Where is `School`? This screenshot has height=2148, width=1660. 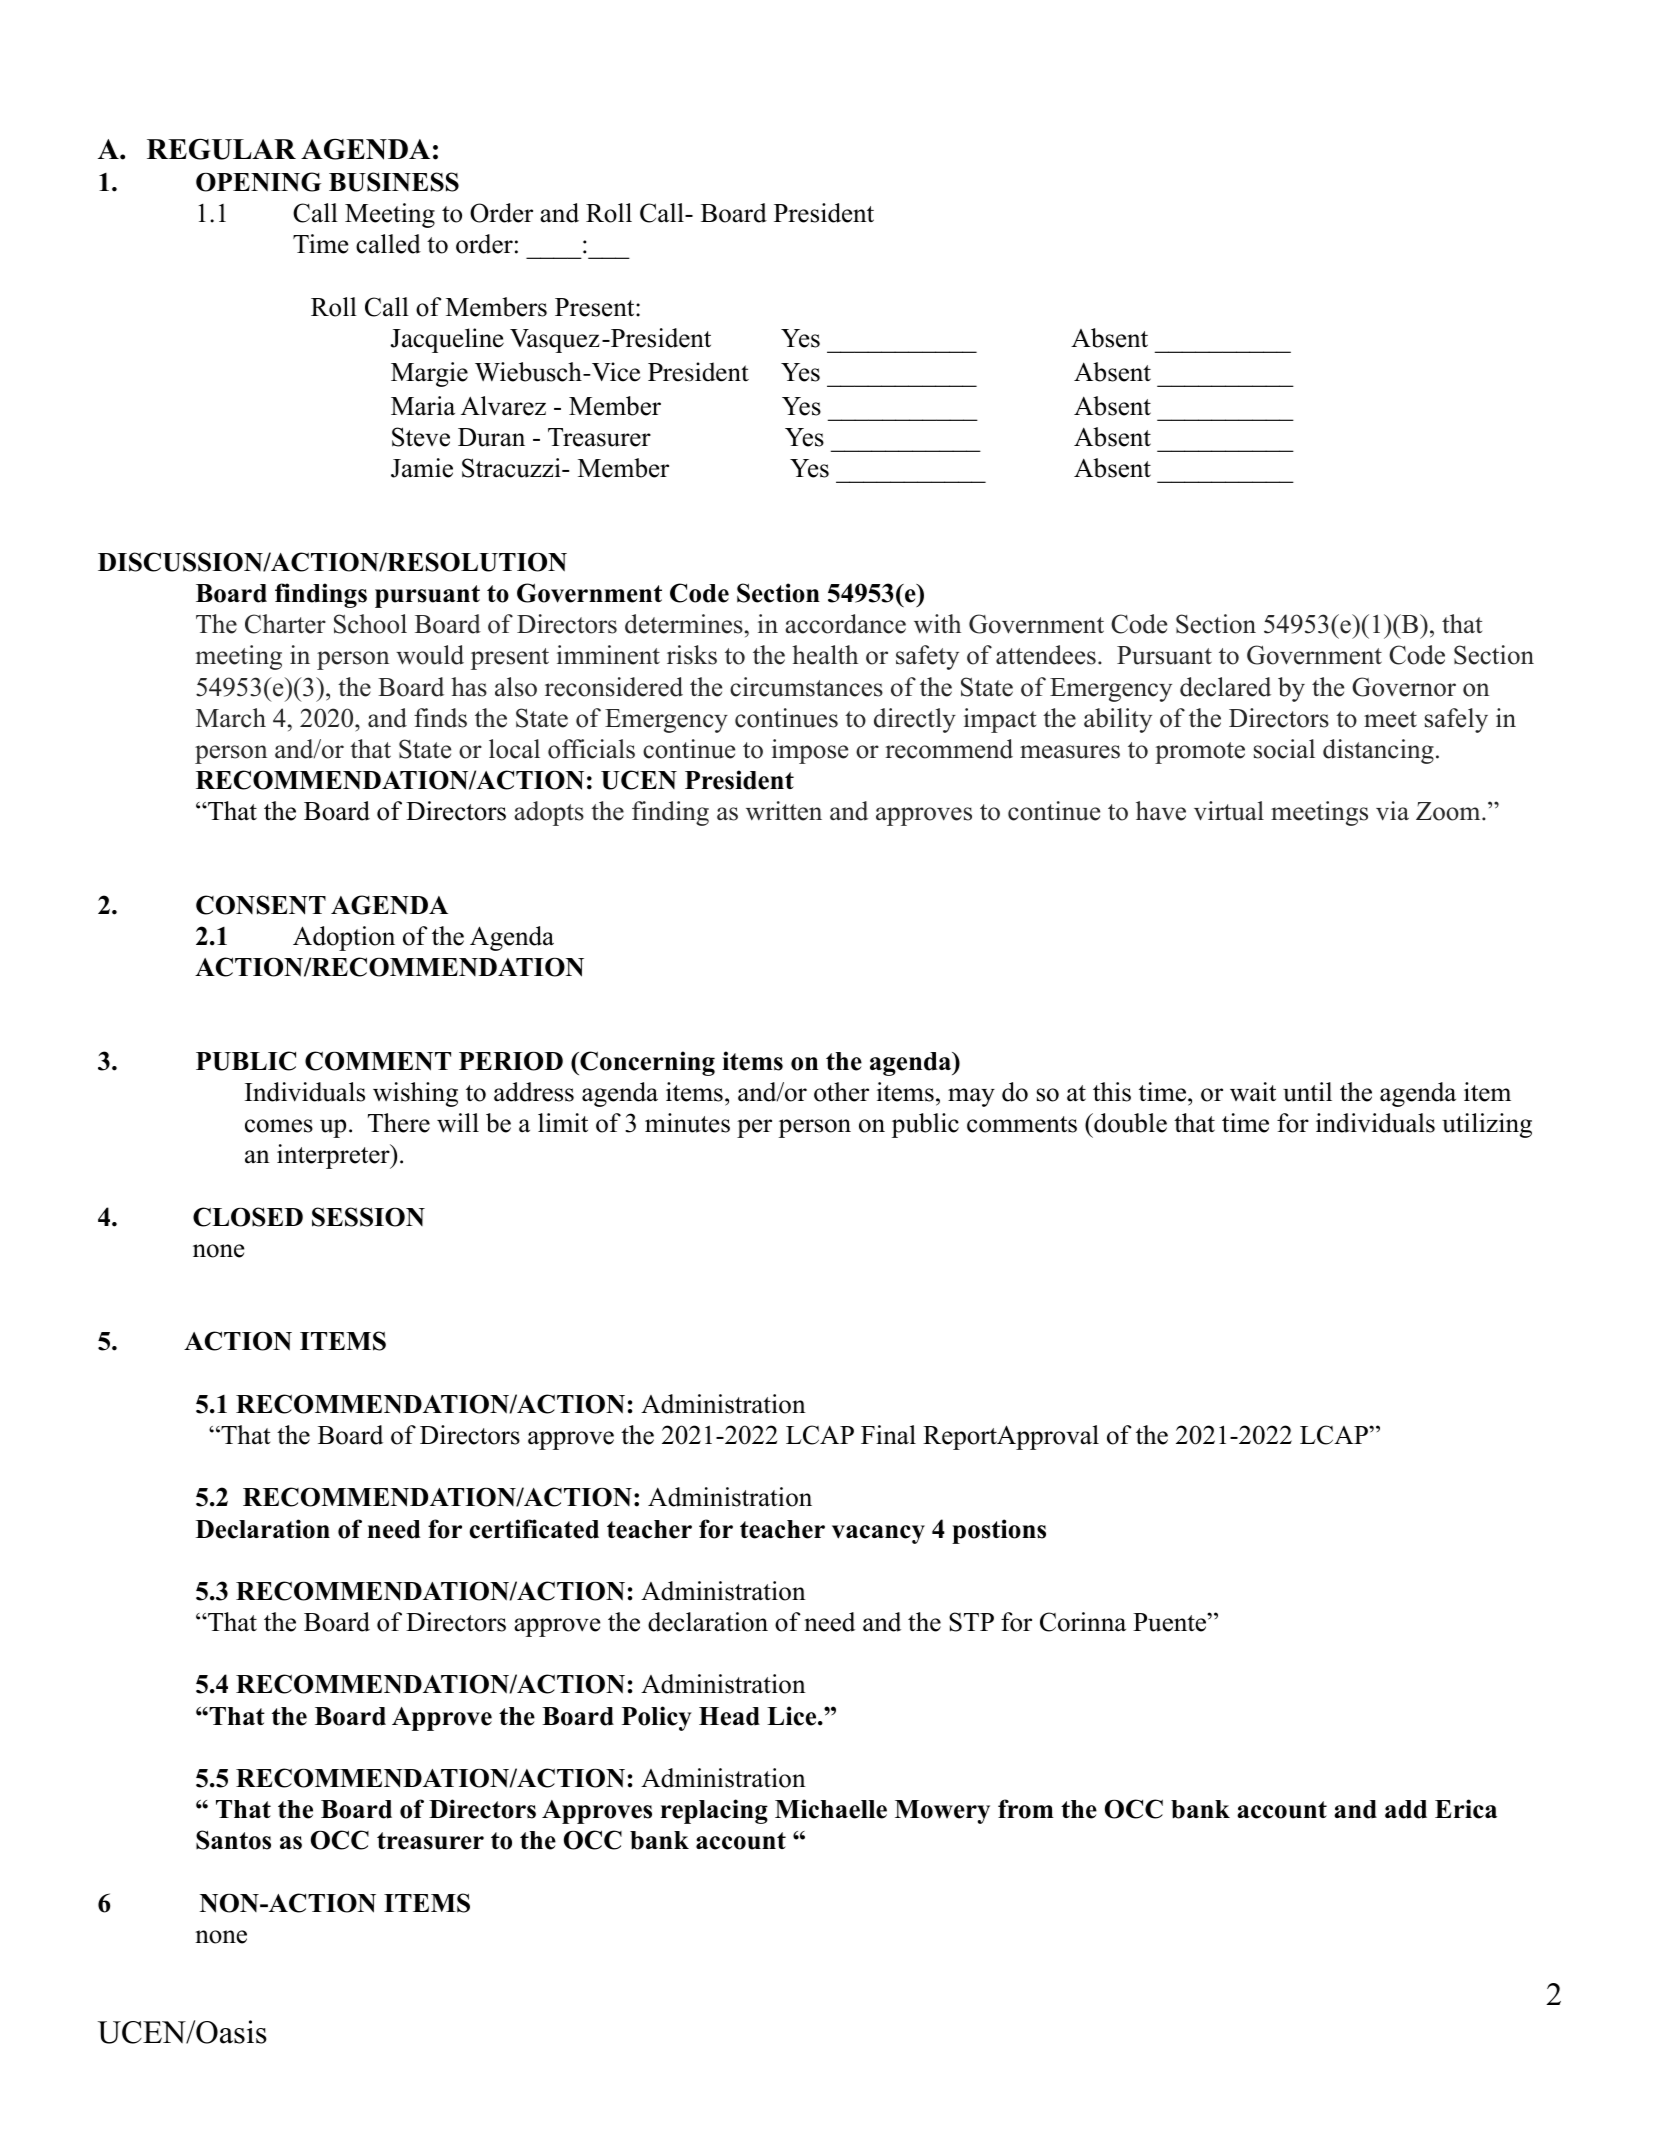
School is located at coordinates (370, 624).
